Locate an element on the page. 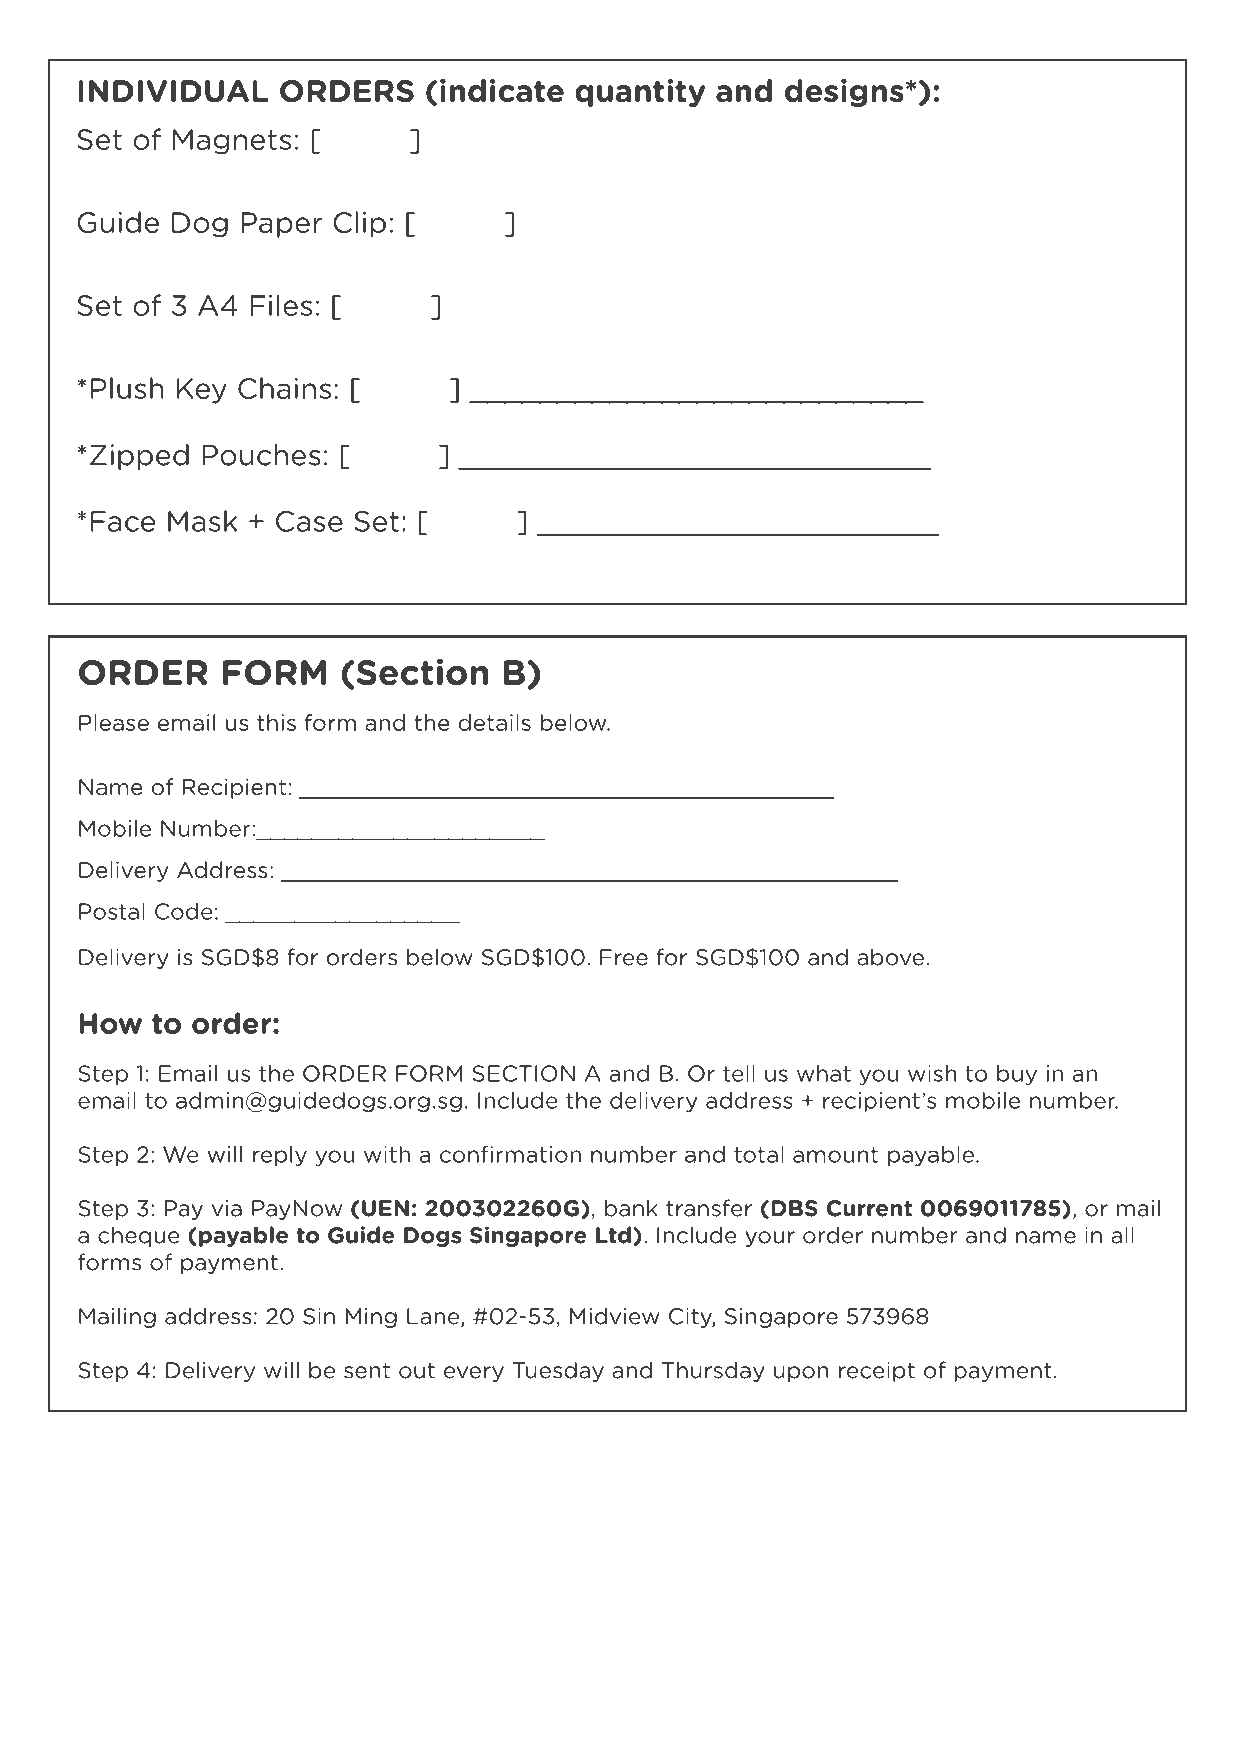 This document has height=1747, width=1235. INDIVIDUAL is located at coordinates (173, 91).
